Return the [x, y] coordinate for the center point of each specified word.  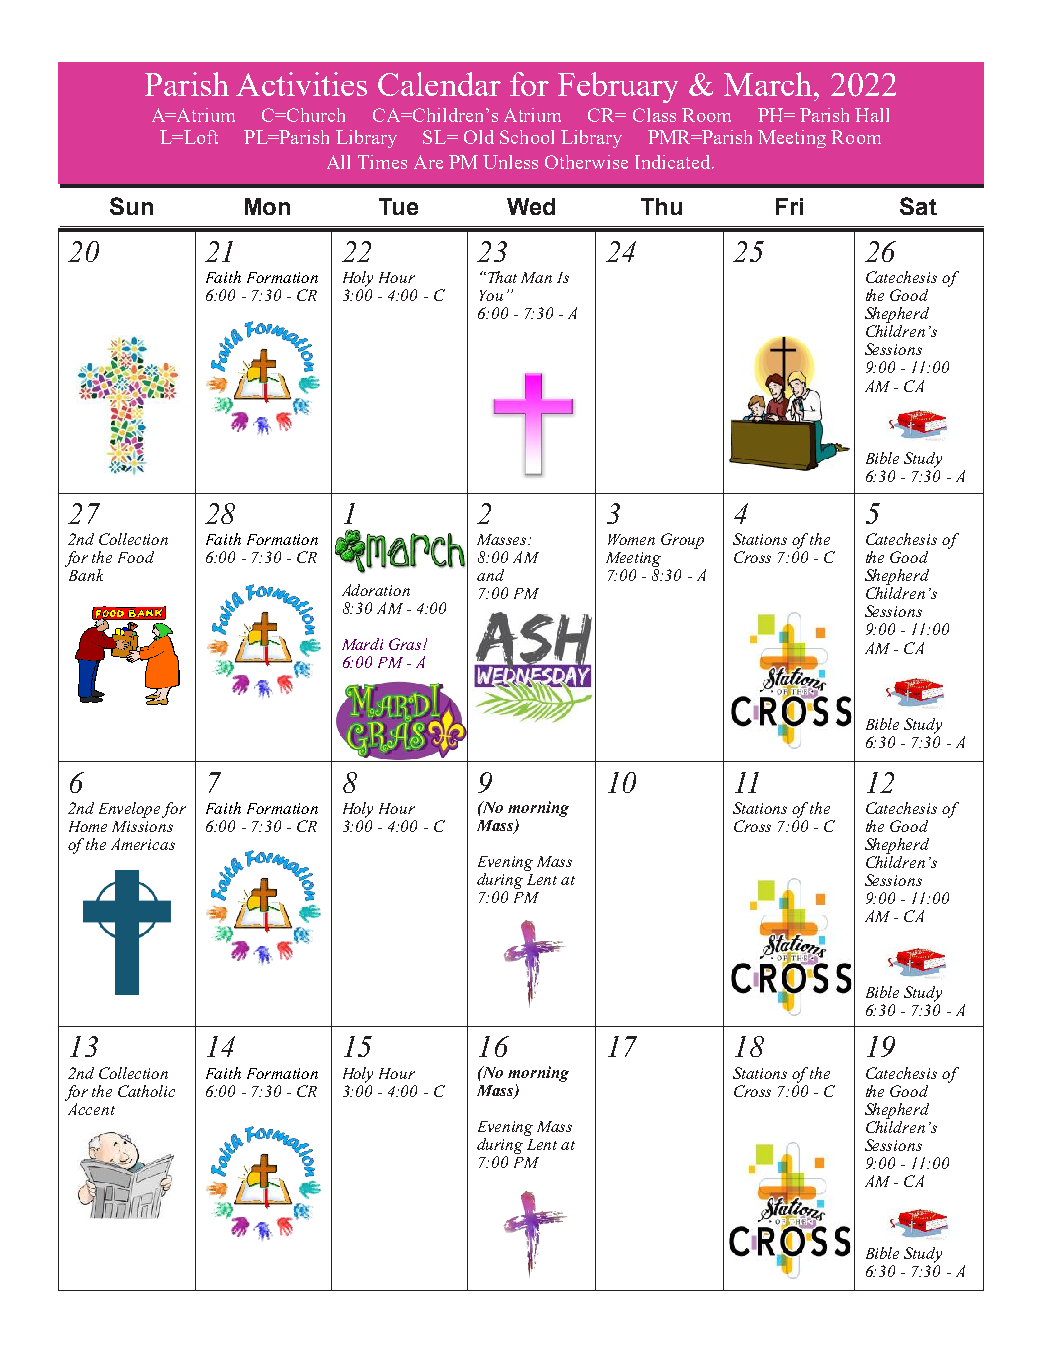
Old [479, 137]
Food [136, 557]
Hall [872, 115]
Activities [301, 84]
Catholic [146, 1091]
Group [682, 541]
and [490, 575]
